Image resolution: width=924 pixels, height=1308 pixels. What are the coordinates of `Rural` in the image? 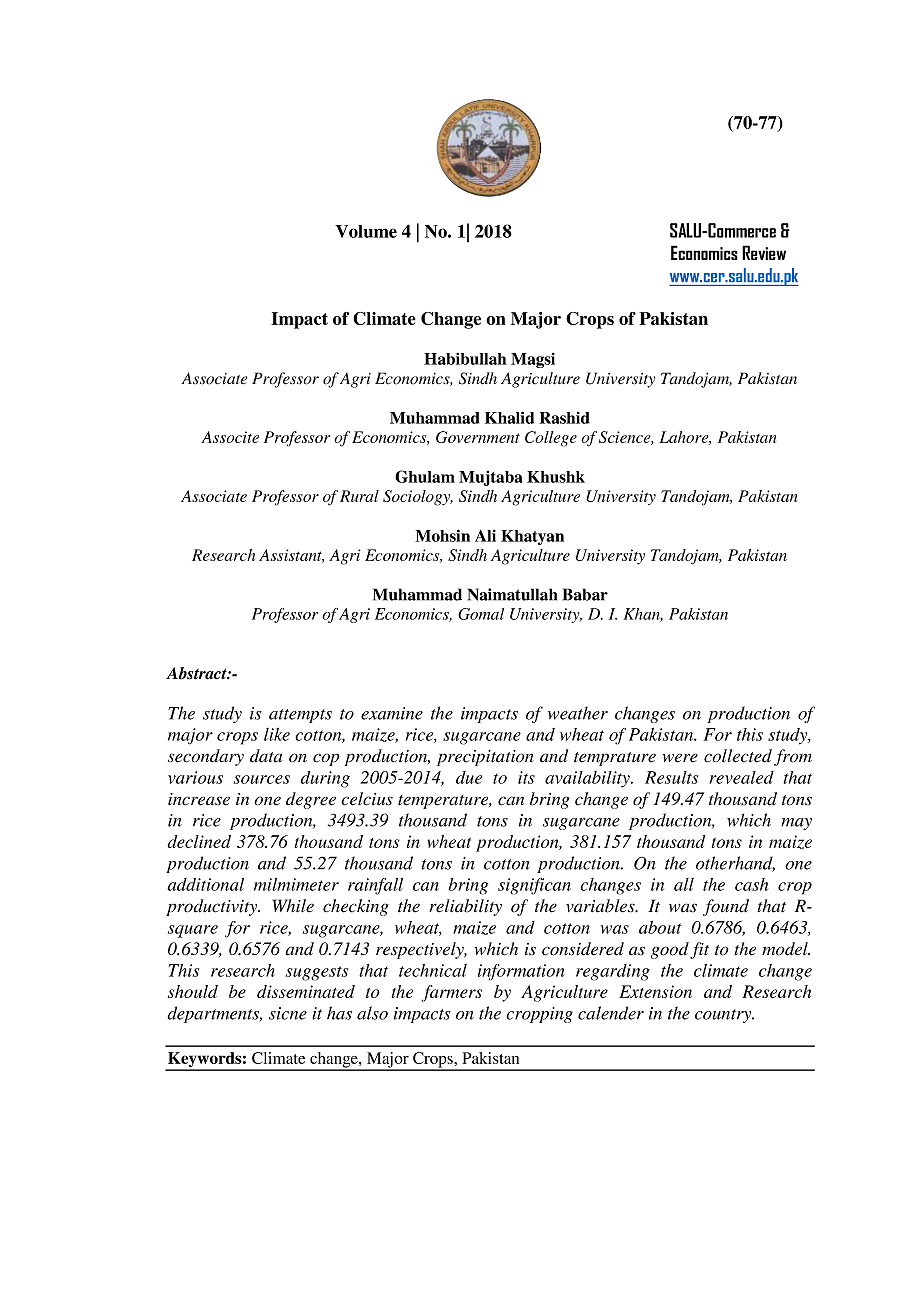 It's located at (359, 496).
